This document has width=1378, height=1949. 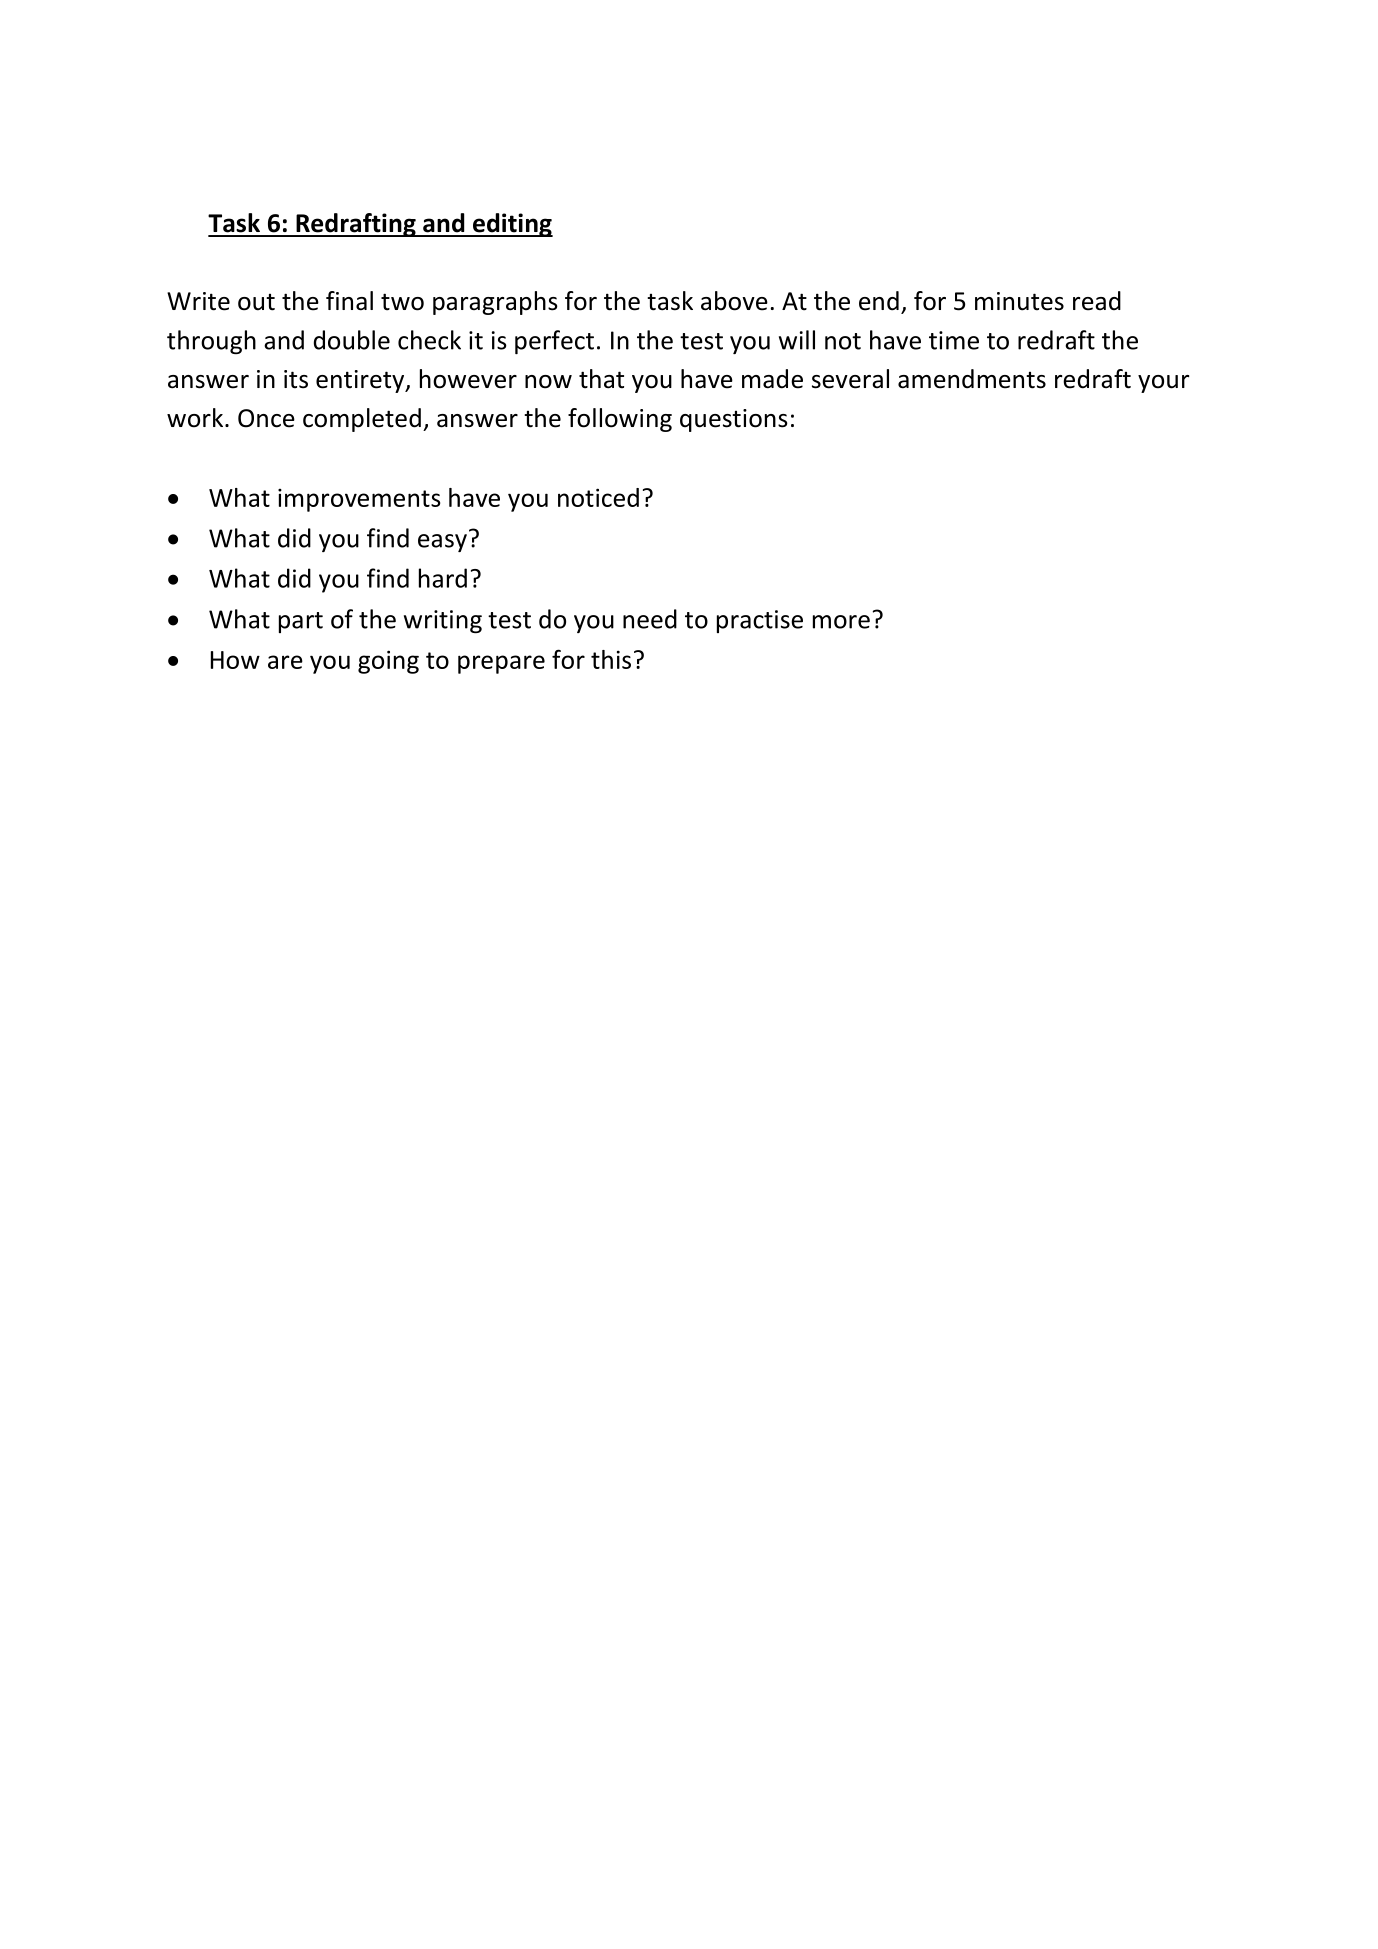 I want to click on going, so click(x=388, y=662).
